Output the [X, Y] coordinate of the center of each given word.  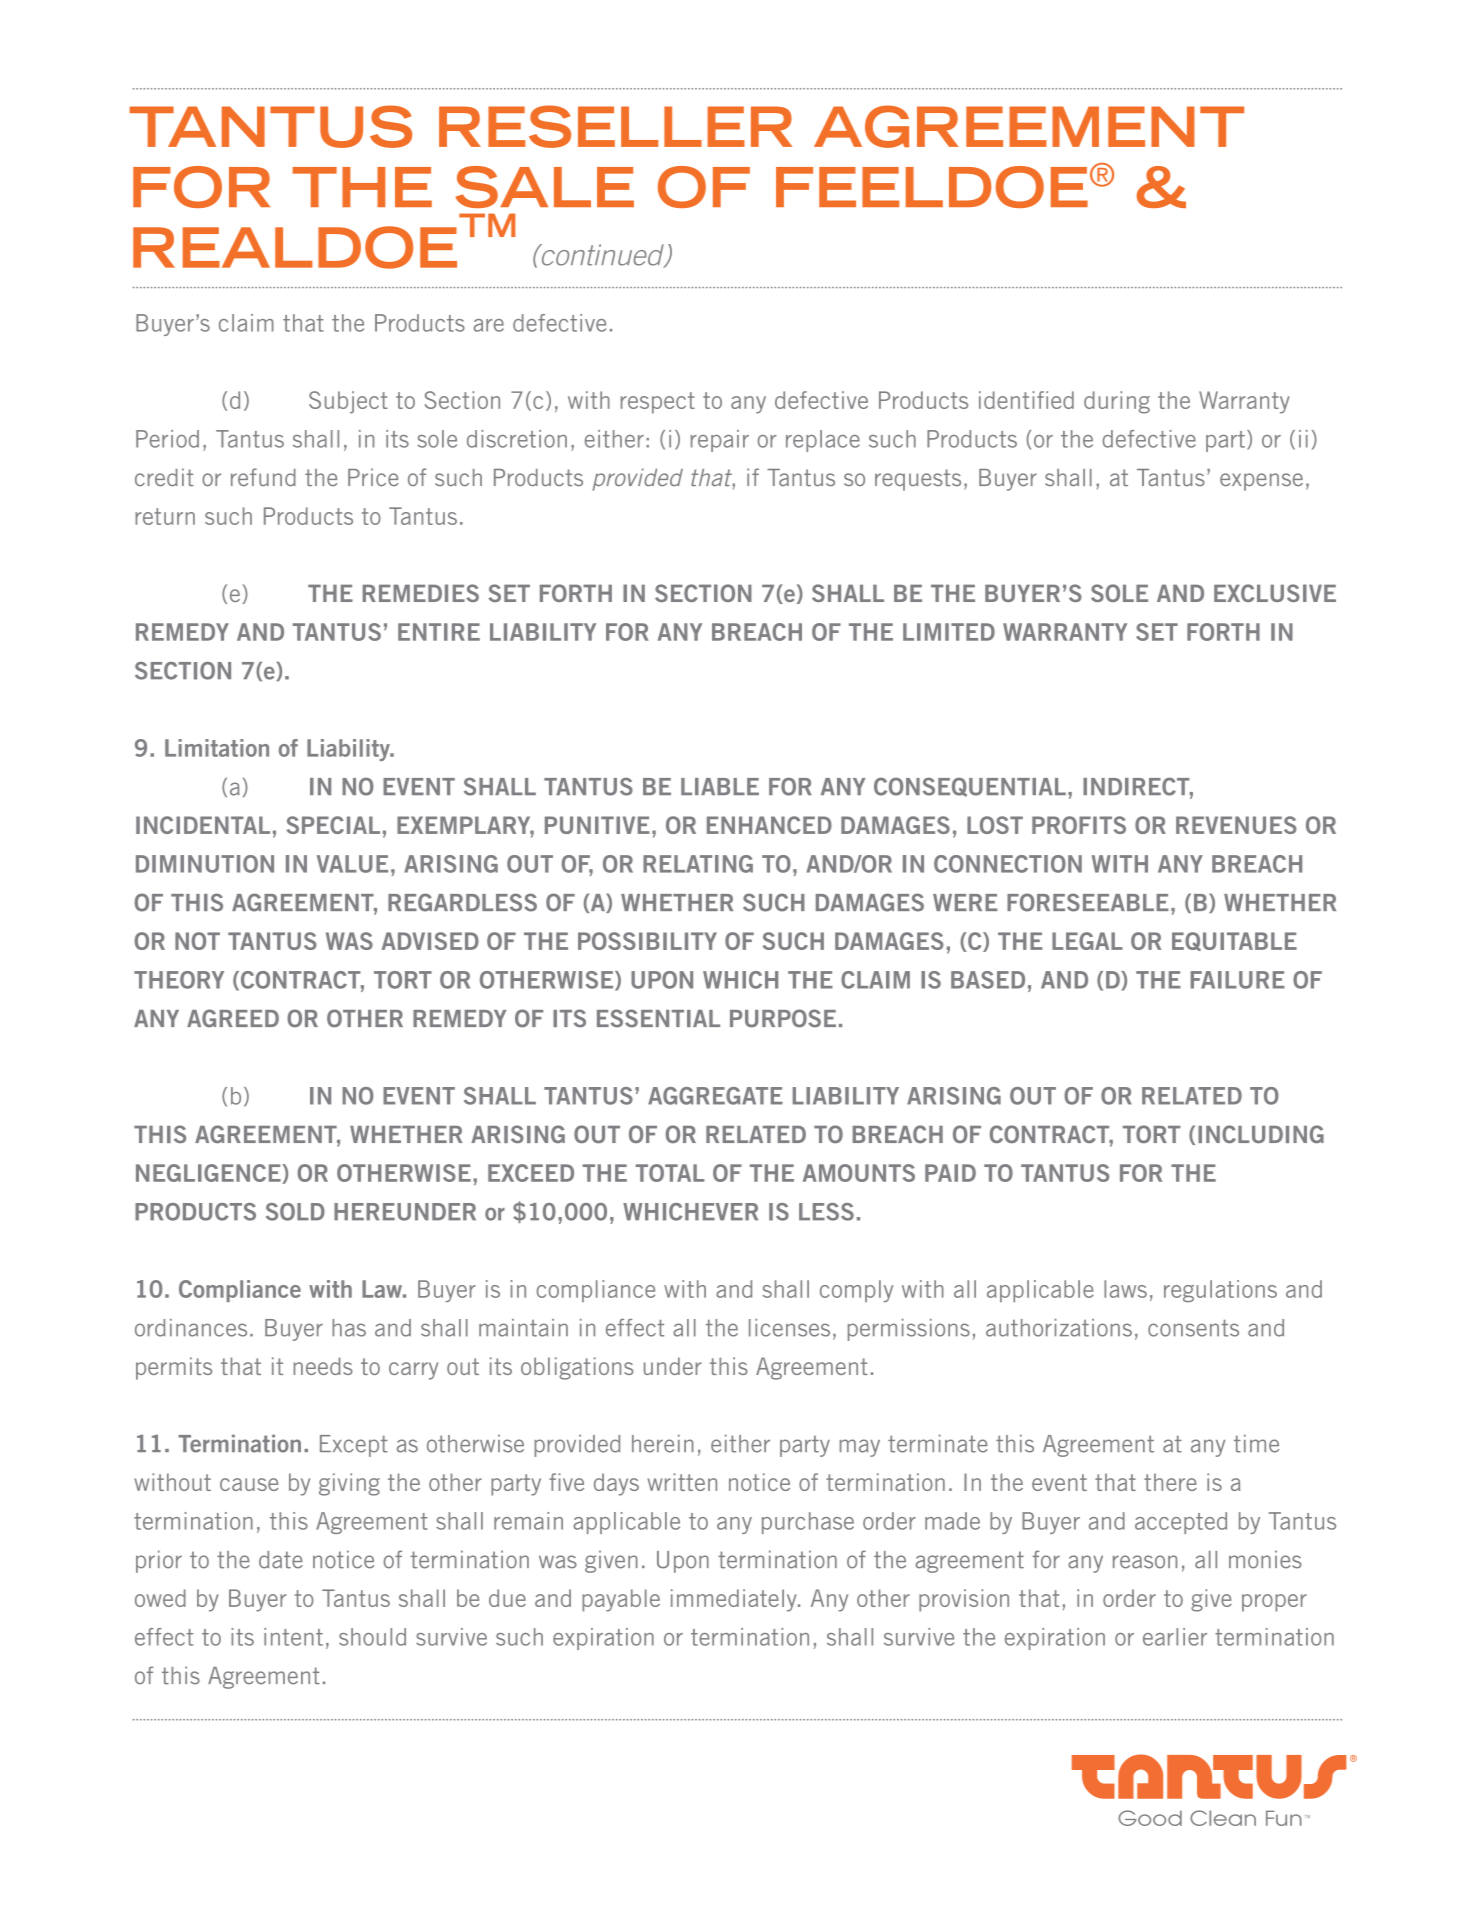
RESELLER [615, 126]
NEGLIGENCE [209, 1174]
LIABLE [720, 786]
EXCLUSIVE [1275, 593]
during [1117, 402]
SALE [545, 187]
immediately [735, 1600]
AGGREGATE [715, 1096]
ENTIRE [439, 632]
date [281, 1560]
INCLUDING [1261, 1134]
